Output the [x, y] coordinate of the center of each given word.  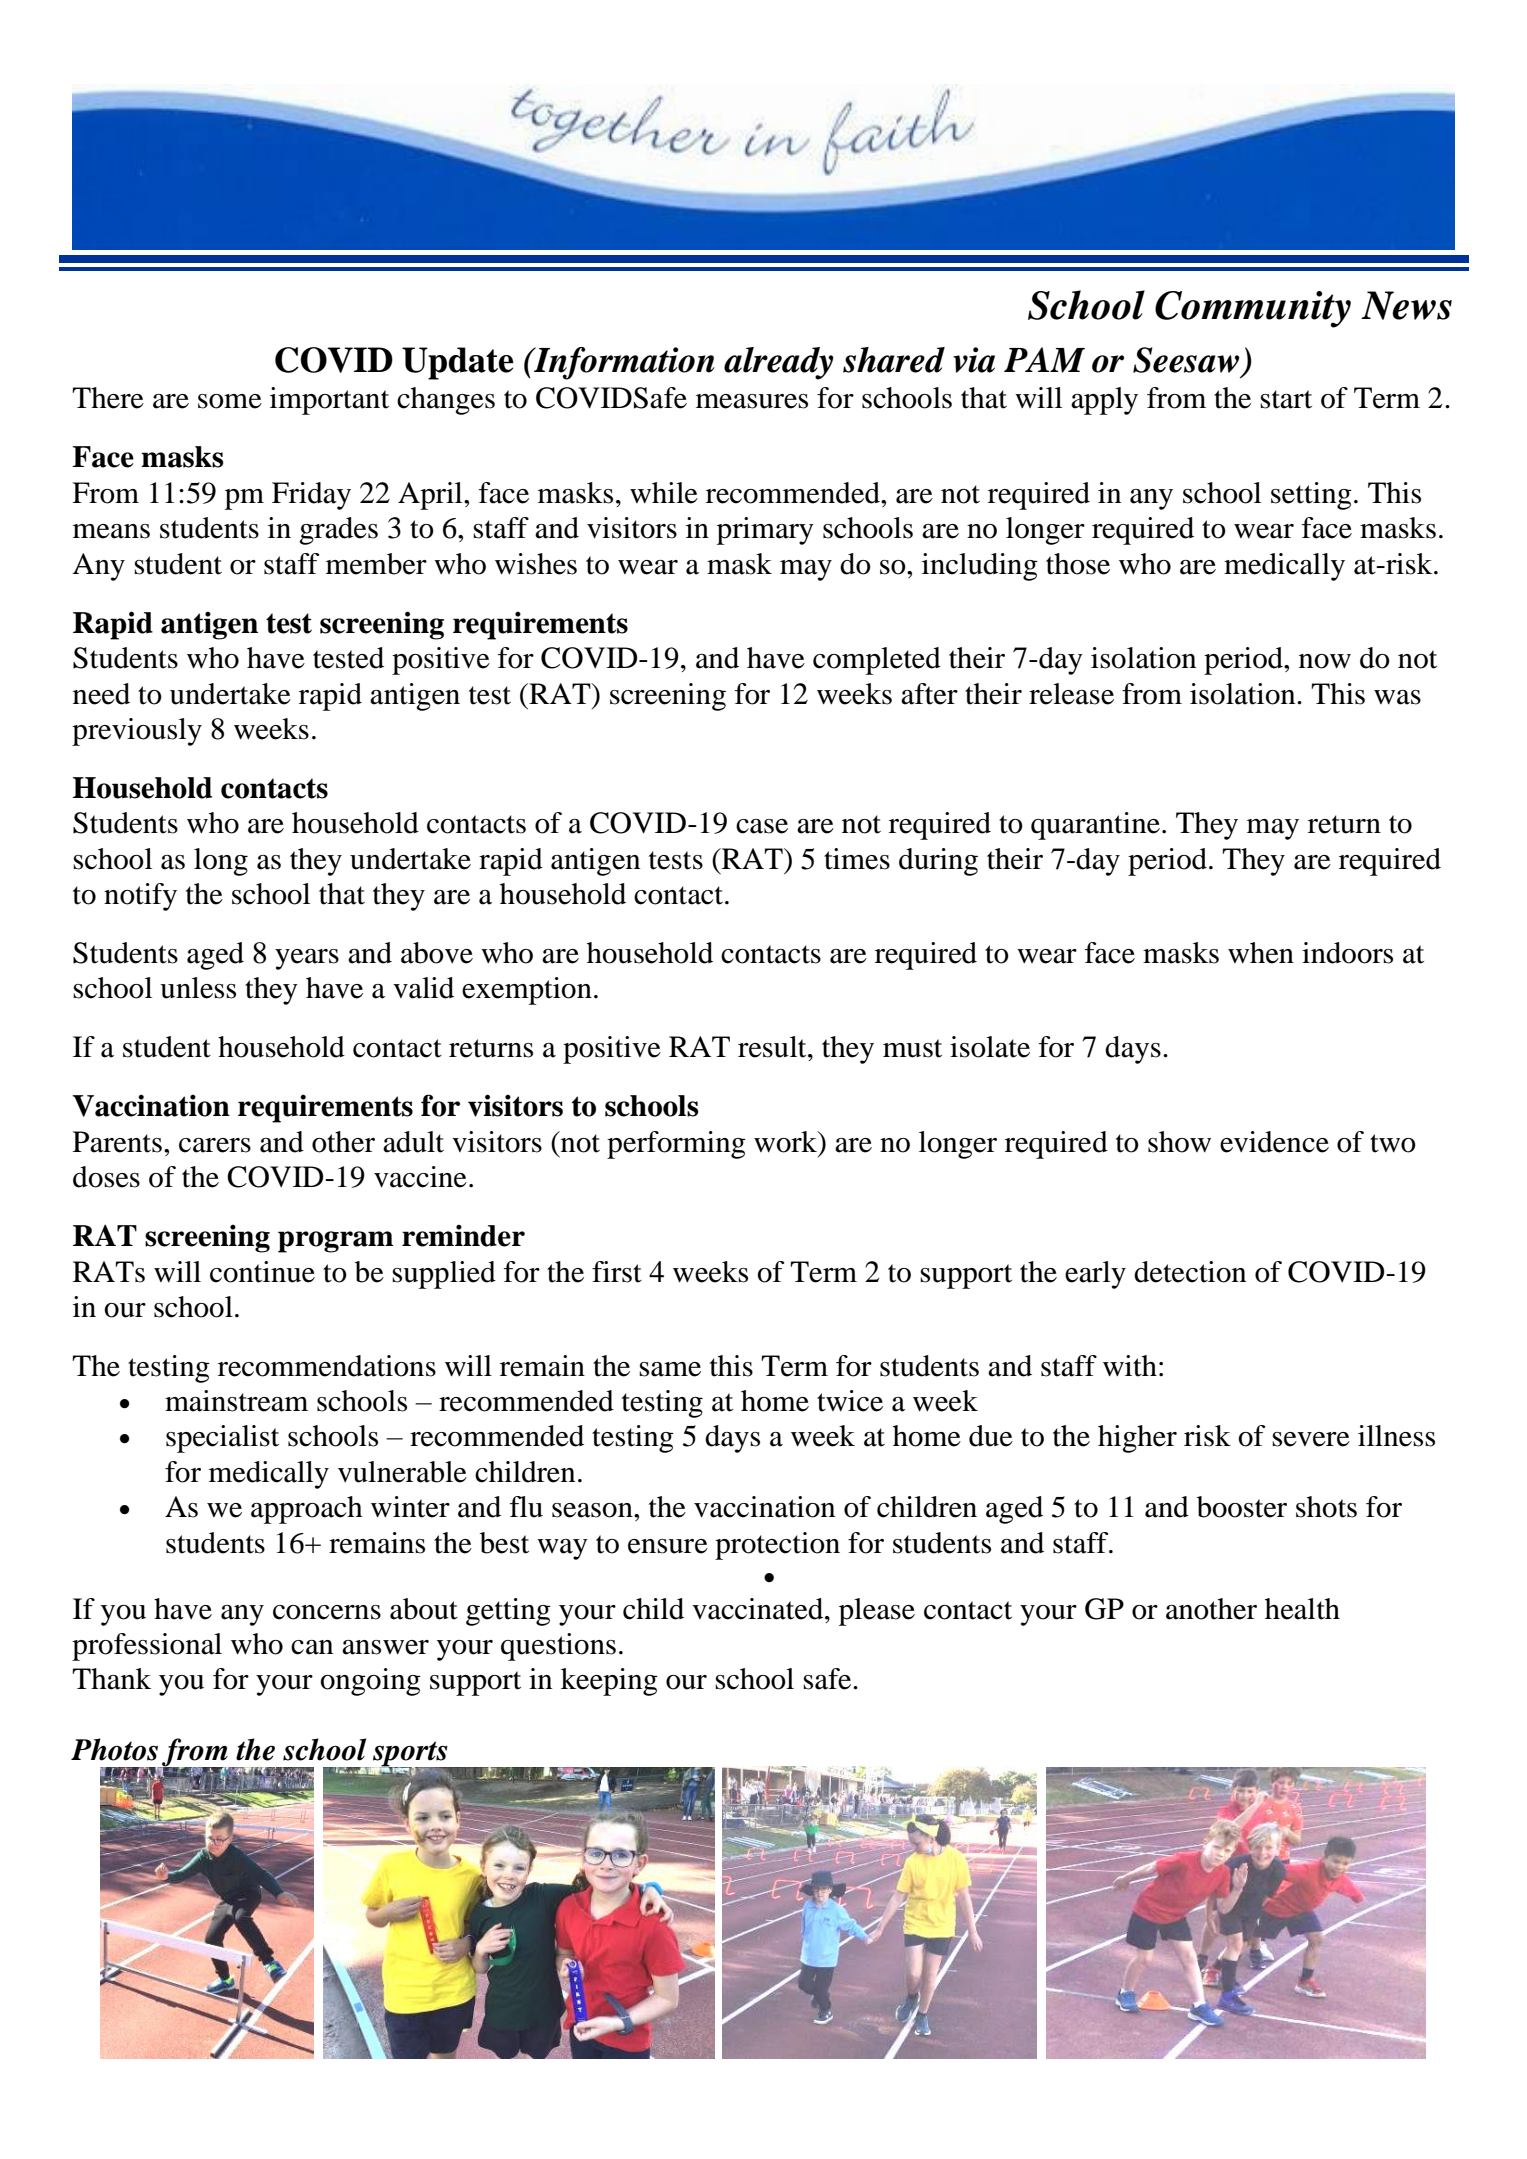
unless [198, 988]
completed [877, 661]
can [312, 1647]
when [1261, 953]
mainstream [236, 1401]
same [670, 1369]
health [1302, 1609]
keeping [609, 1682]
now [1325, 661]
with [1130, 1366]
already [779, 363]
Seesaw [1186, 360]
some [230, 401]
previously [137, 732]
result [773, 1047]
